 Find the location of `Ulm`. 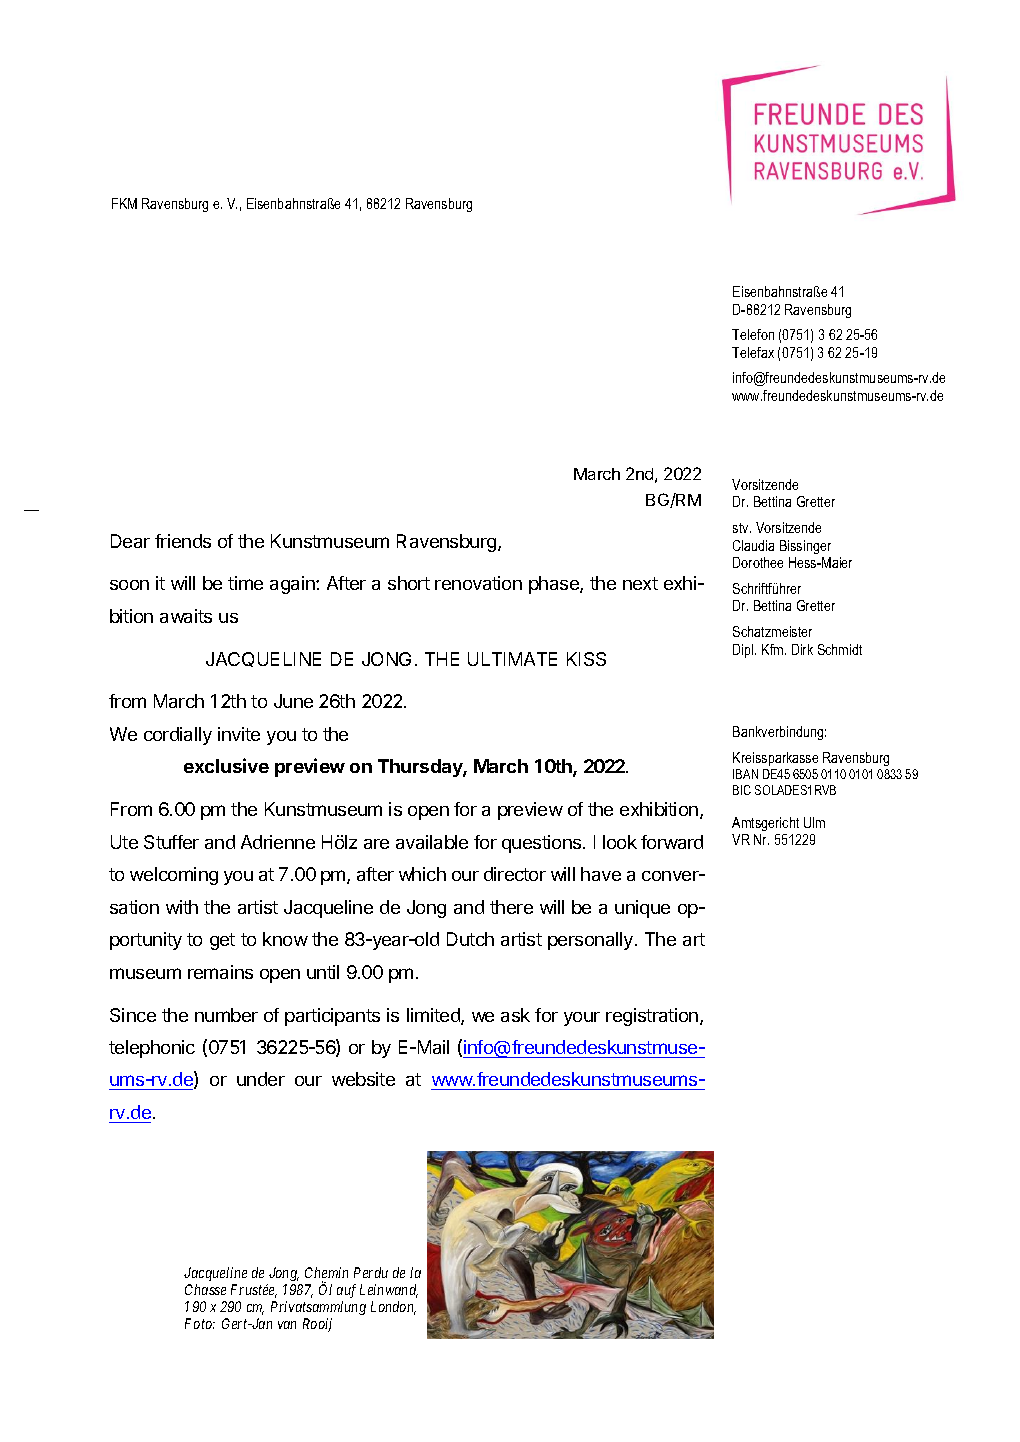

Ulm is located at coordinates (814, 822).
